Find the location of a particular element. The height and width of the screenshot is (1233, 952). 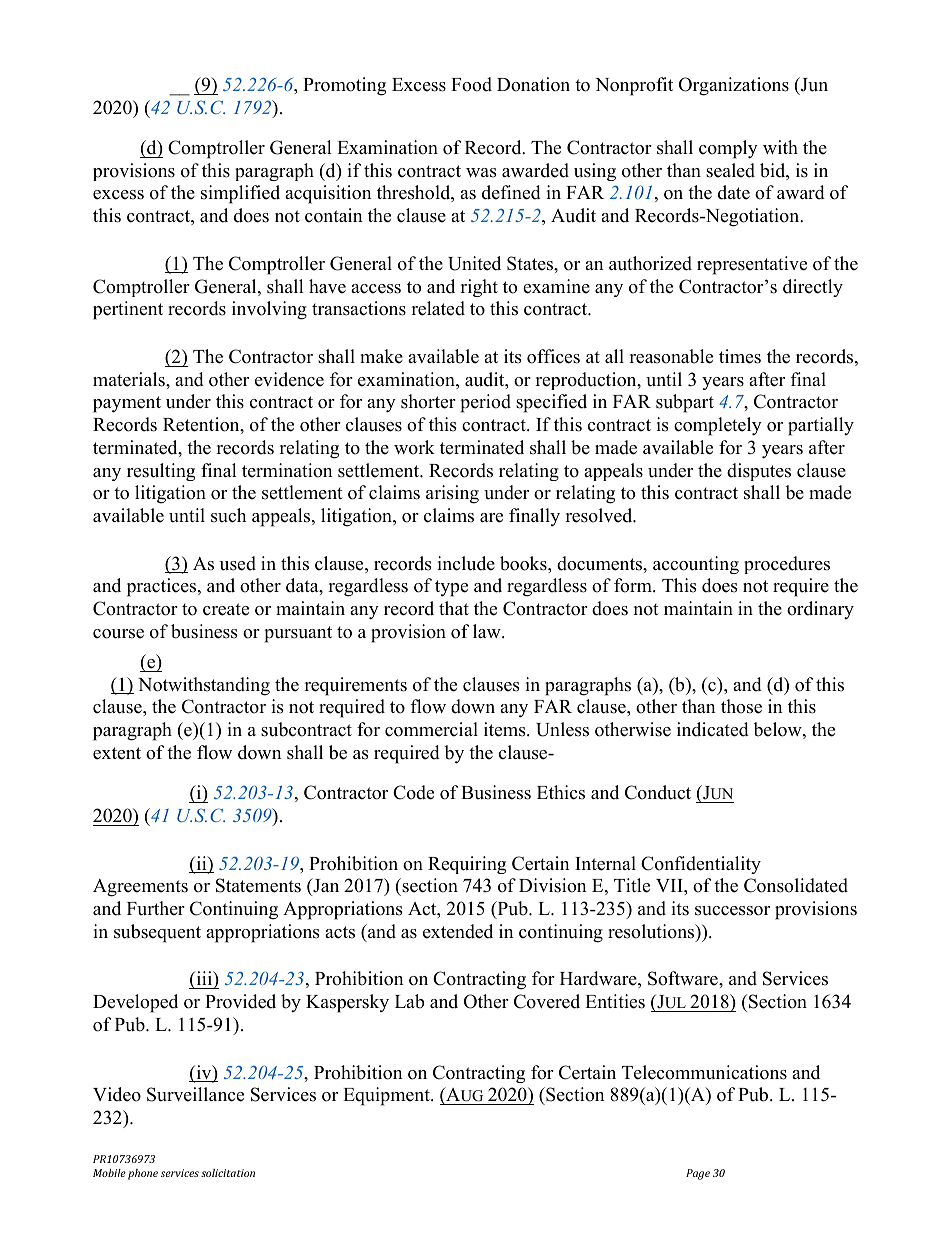

Code is located at coordinates (413, 792).
